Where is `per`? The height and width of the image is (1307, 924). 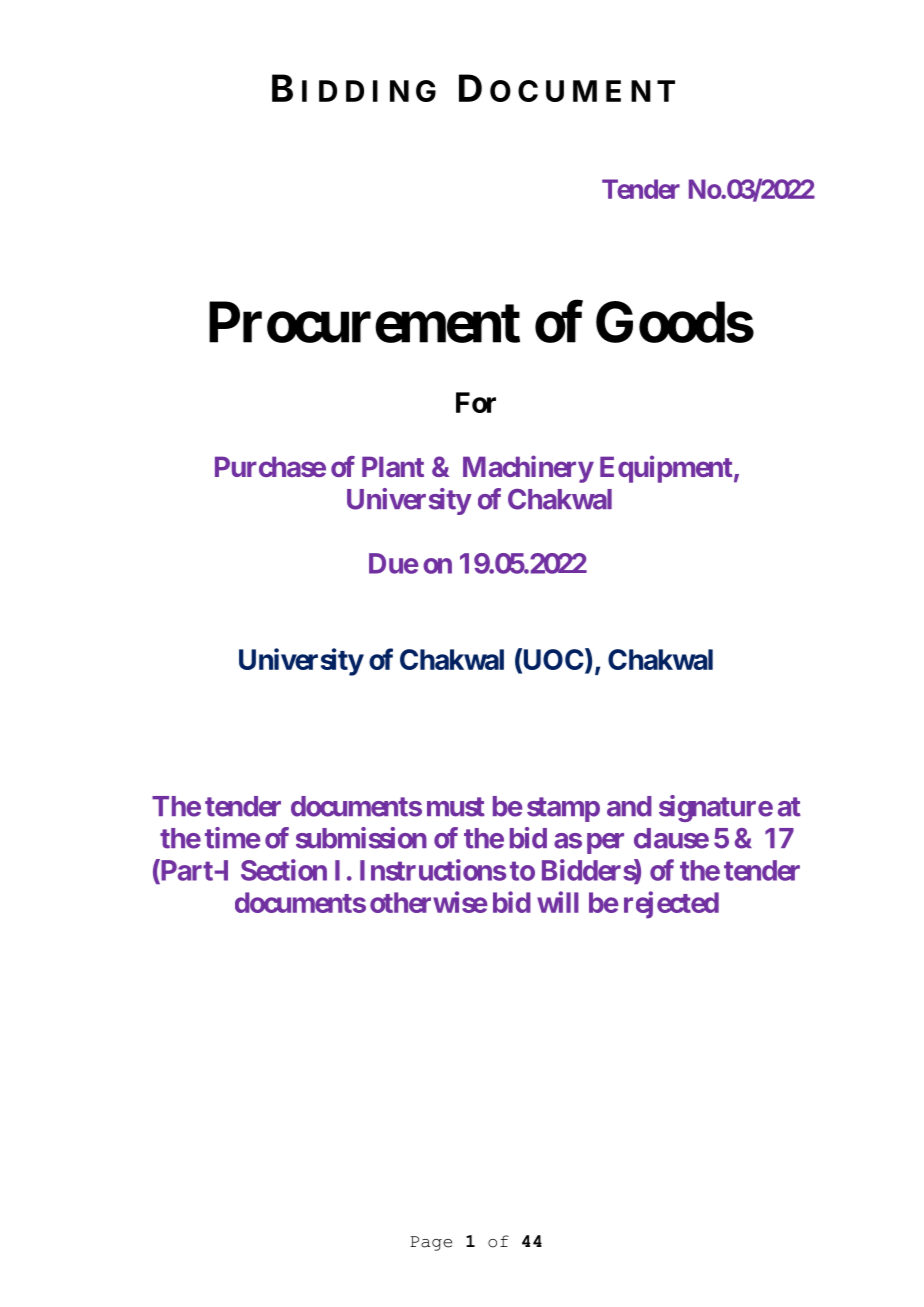
per is located at coordinates (605, 843).
